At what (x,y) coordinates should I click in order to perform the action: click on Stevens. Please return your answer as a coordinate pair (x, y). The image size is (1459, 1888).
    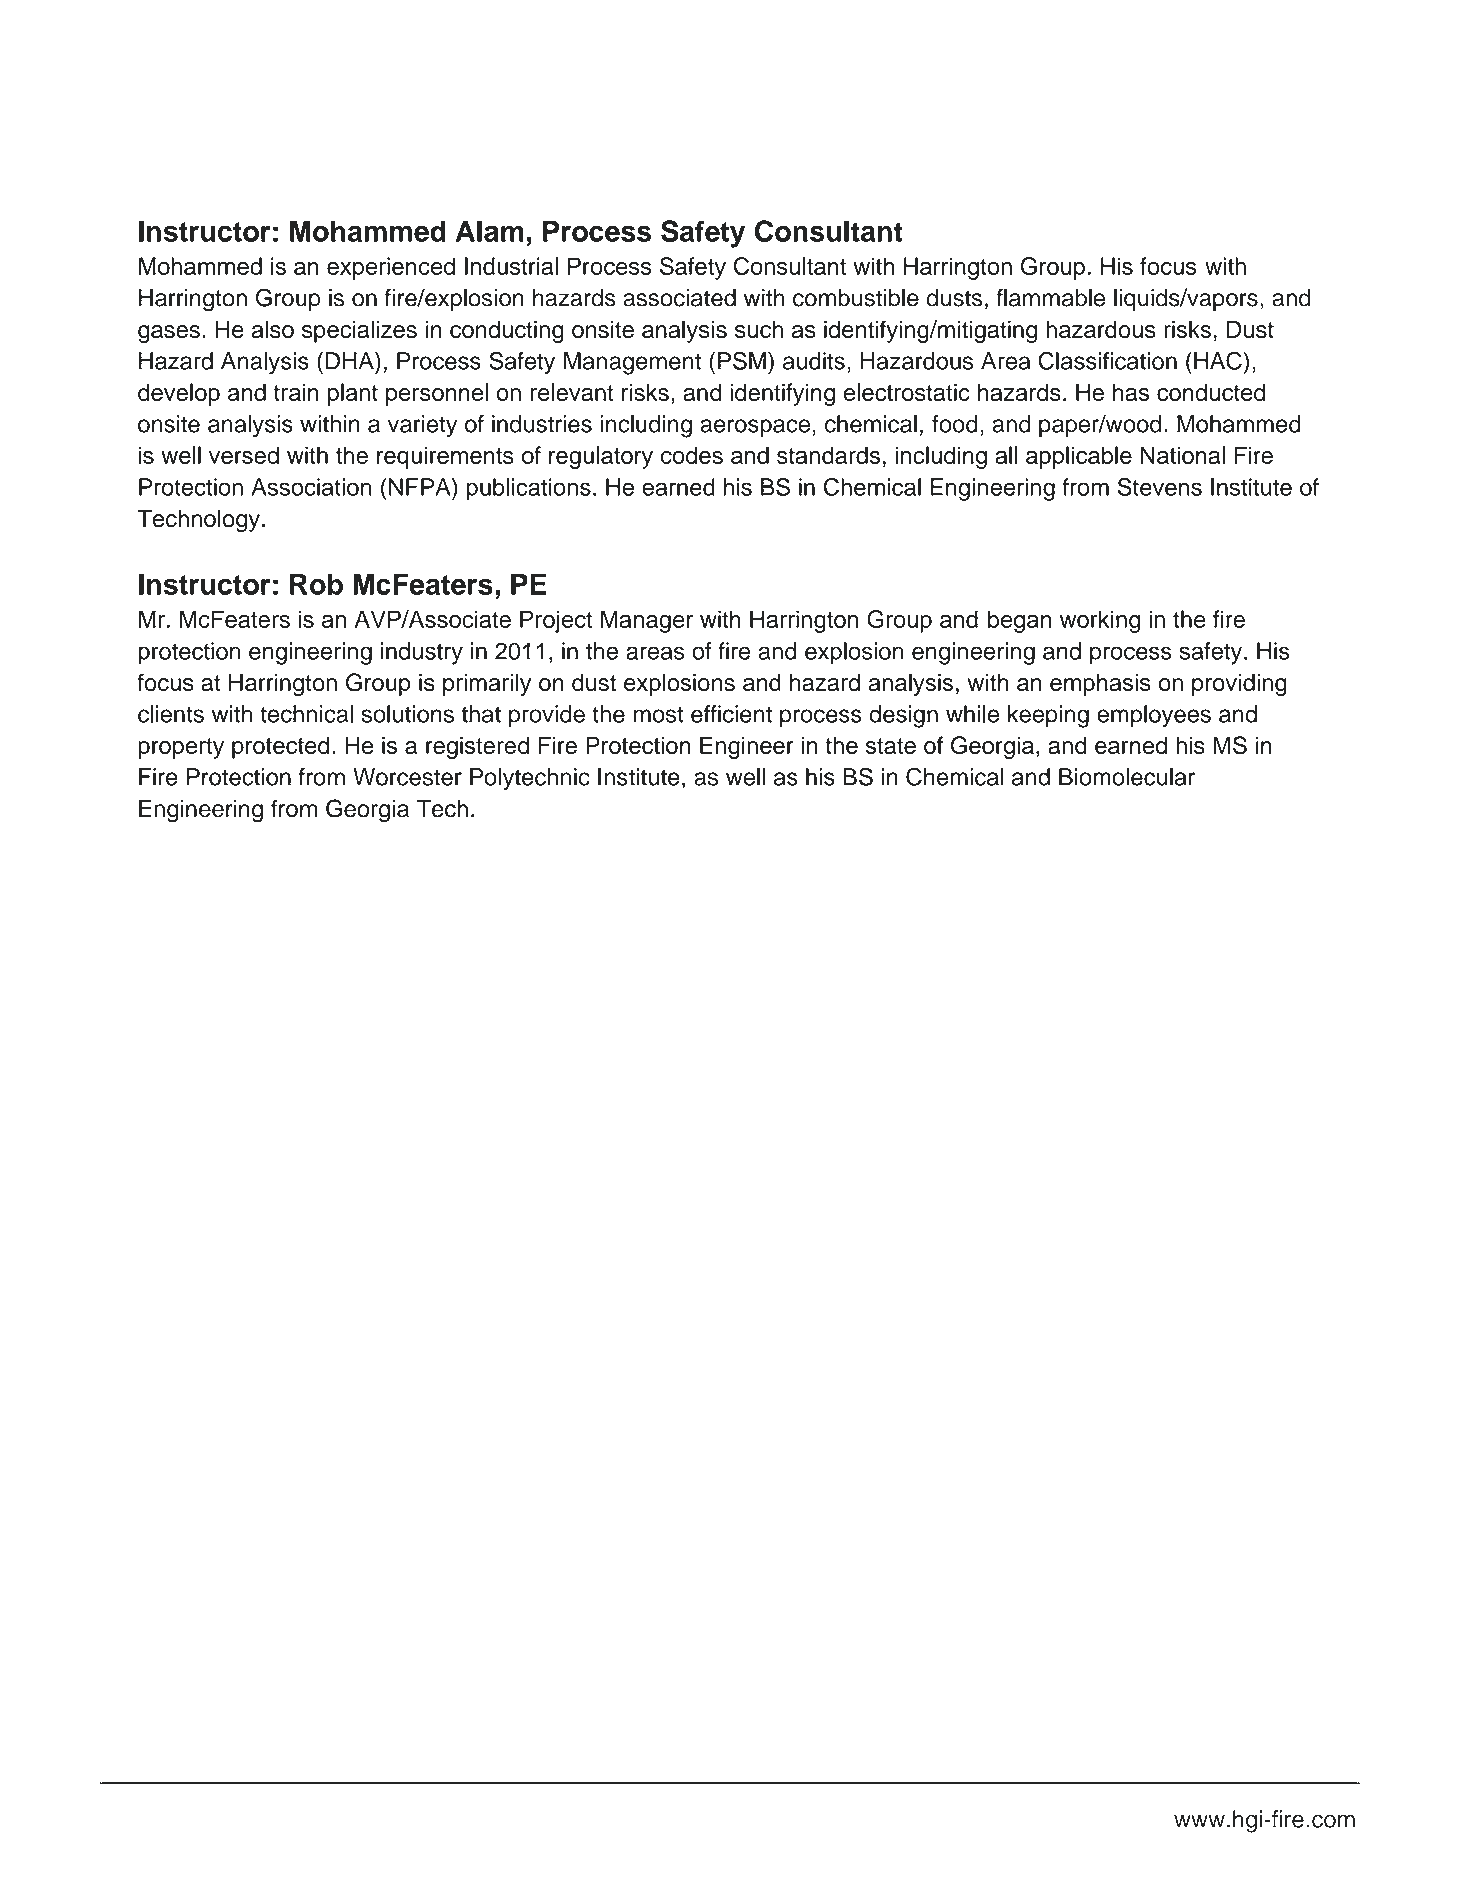
    Looking at the image, I should click on (1160, 487).
